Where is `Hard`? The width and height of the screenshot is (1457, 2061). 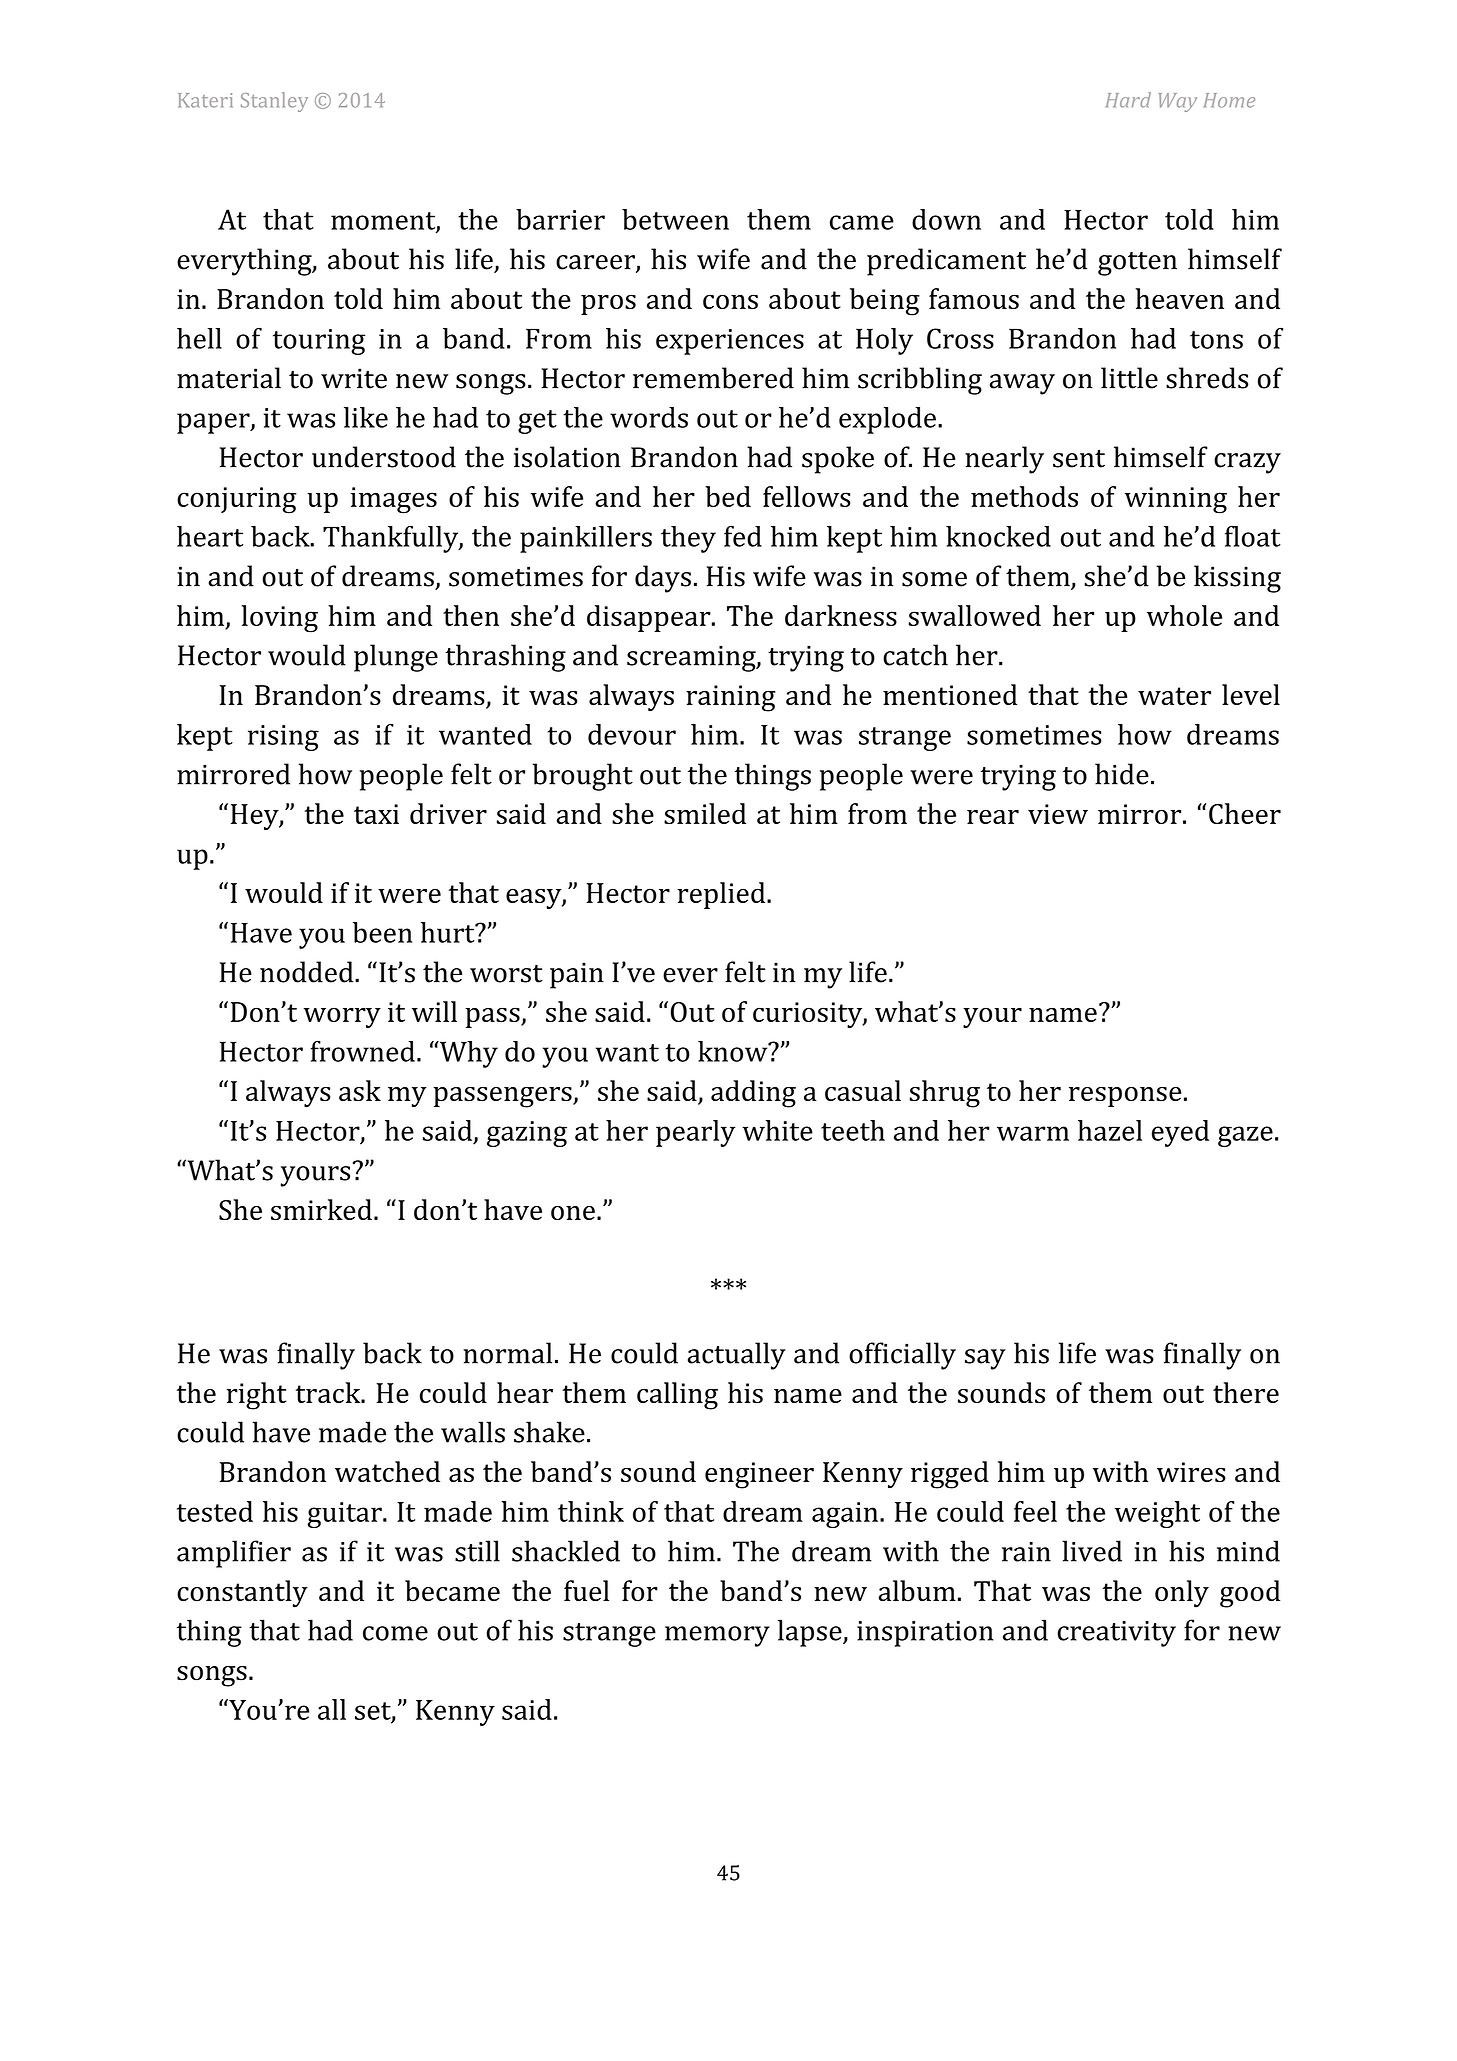
Hard is located at coordinates (1128, 100).
